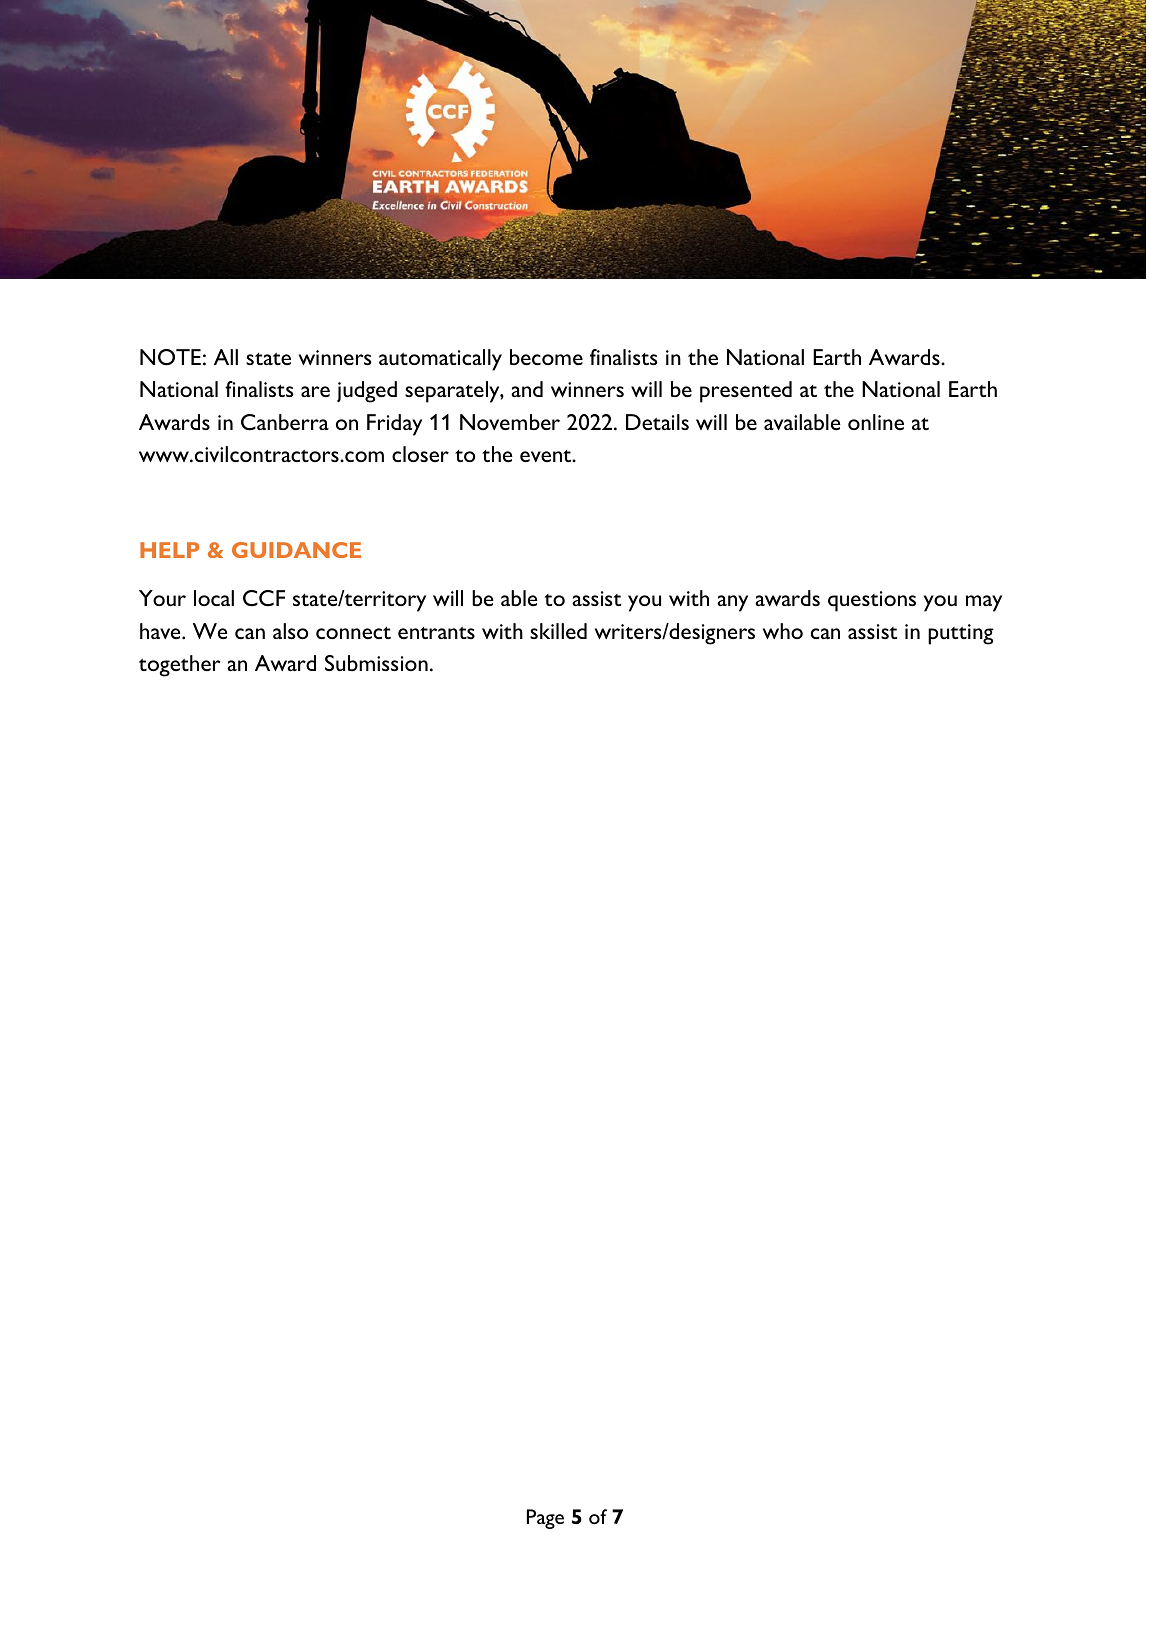 Image resolution: width=1149 pixels, height=1625 pixels. What do you see at coordinates (783, 631) in the screenshot?
I see `who` at bounding box center [783, 631].
